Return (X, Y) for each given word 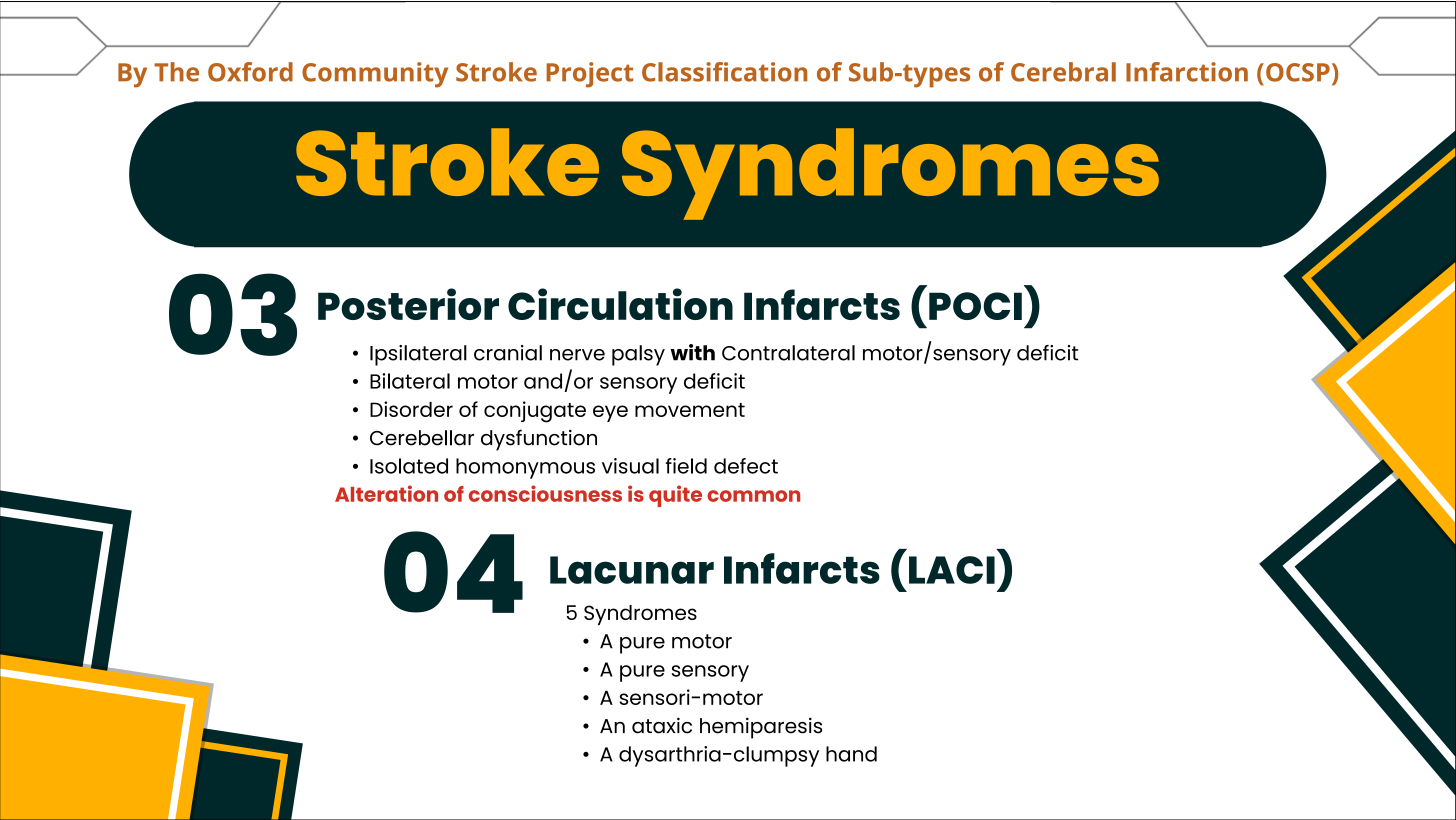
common (753, 496)
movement (690, 410)
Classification (724, 72)
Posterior (408, 304)
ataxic (662, 725)
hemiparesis (761, 728)
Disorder (411, 409)
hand (851, 754)
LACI (952, 570)
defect (746, 466)
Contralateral (788, 353)
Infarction (1187, 72)
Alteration (386, 493)
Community (375, 75)
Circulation (620, 304)
